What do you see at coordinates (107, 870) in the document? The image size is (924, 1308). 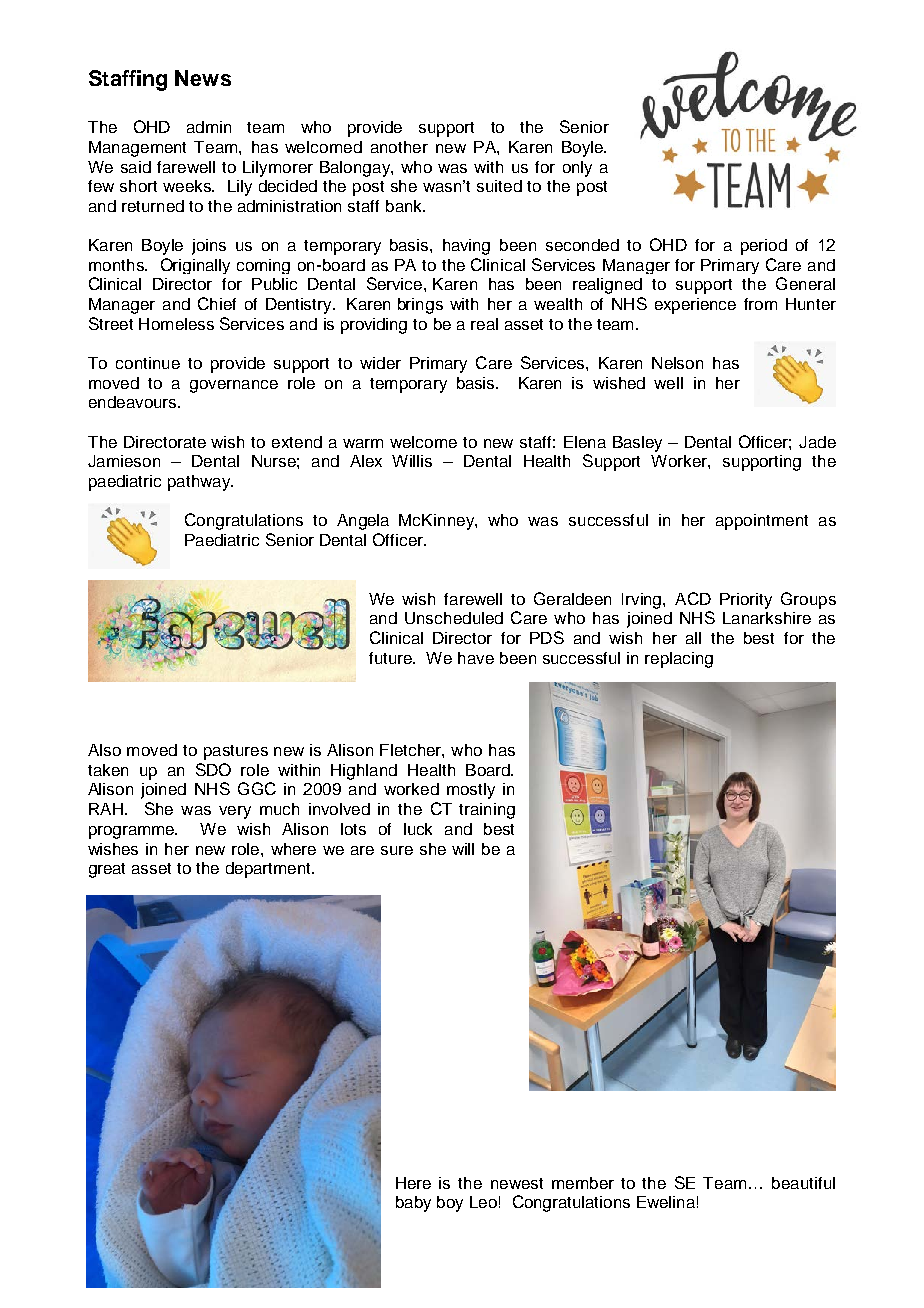 I see `great` at bounding box center [107, 870].
